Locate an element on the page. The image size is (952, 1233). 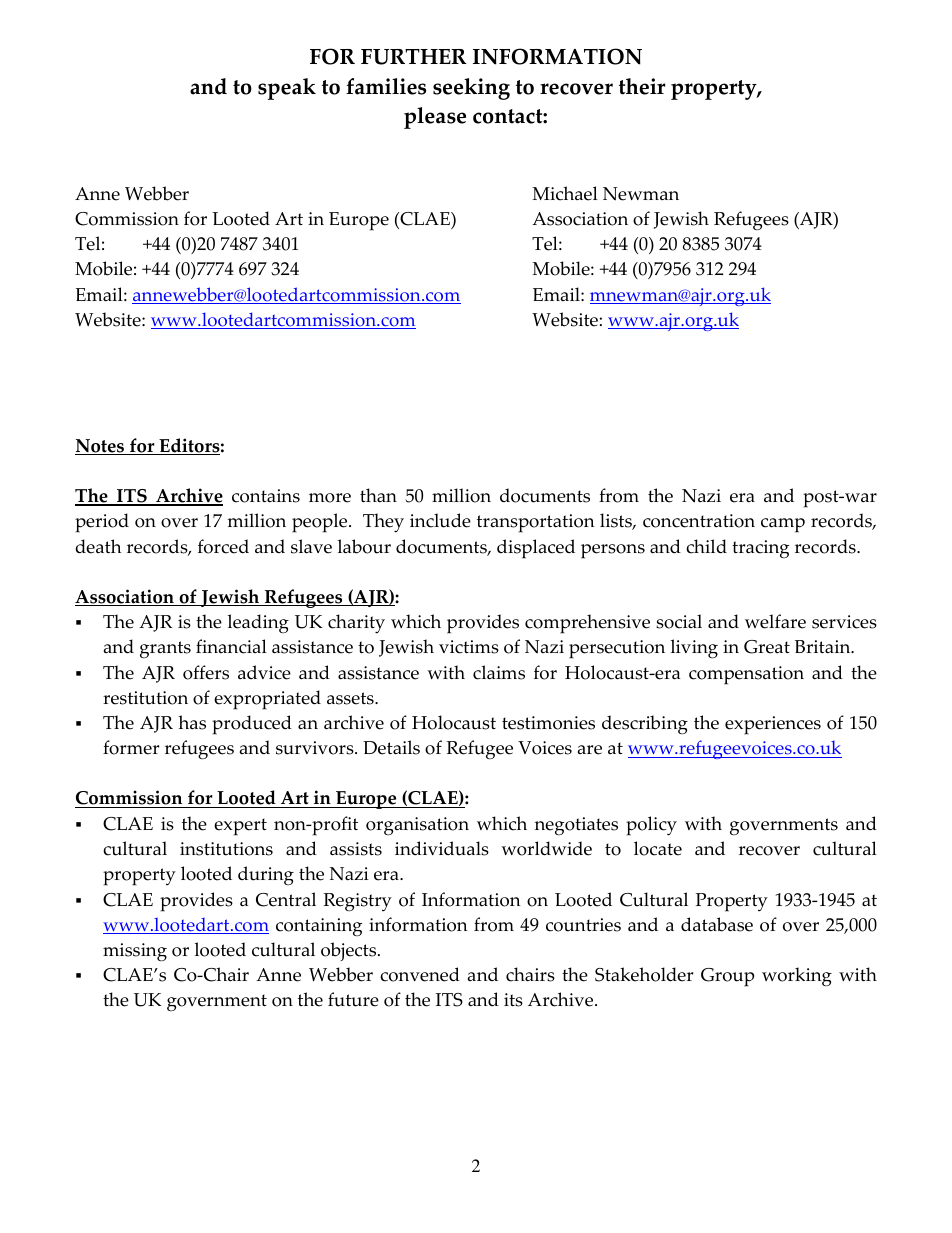
their is located at coordinates (642, 86).
